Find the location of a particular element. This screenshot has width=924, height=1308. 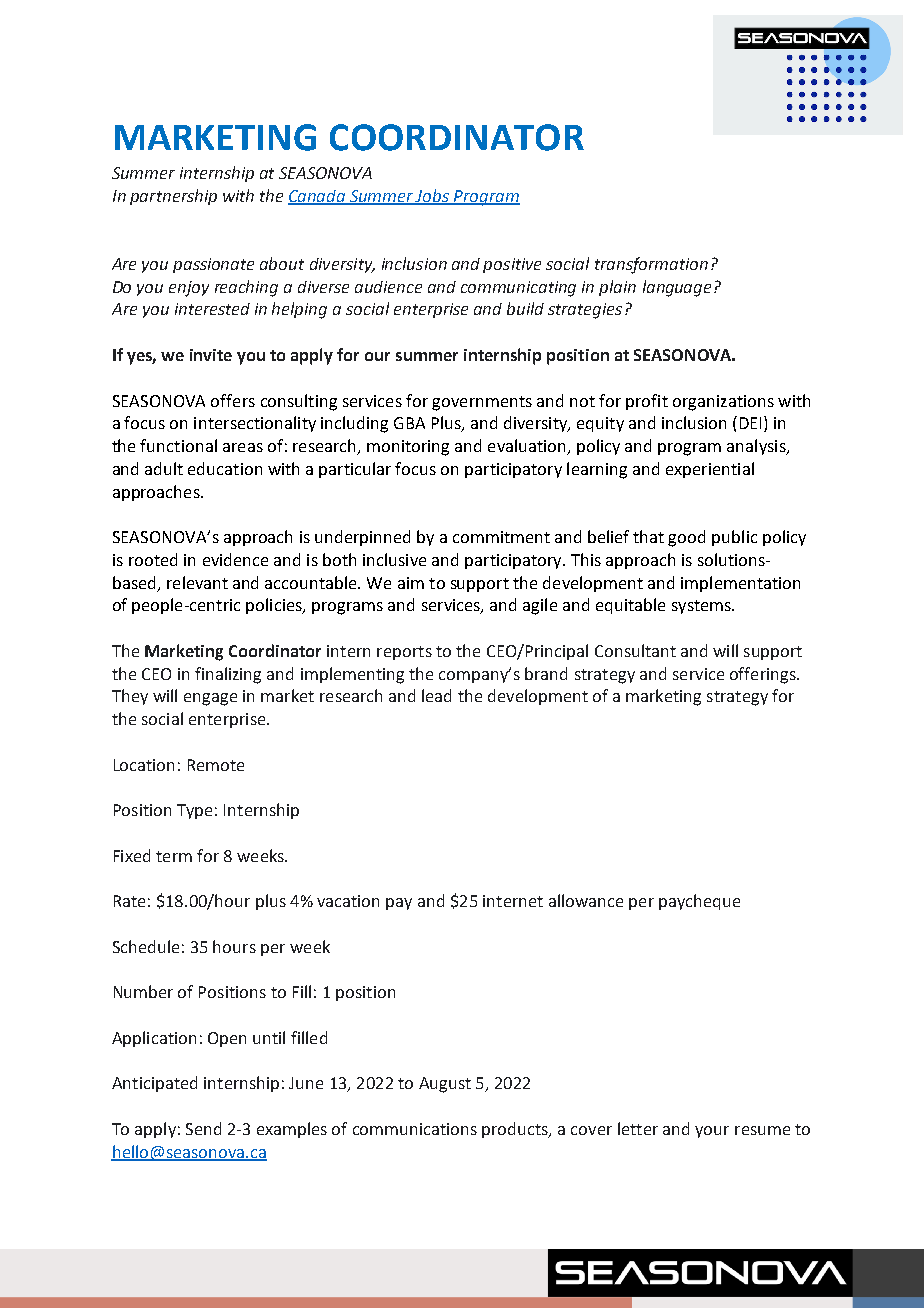

transformation is located at coordinates (651, 265).
